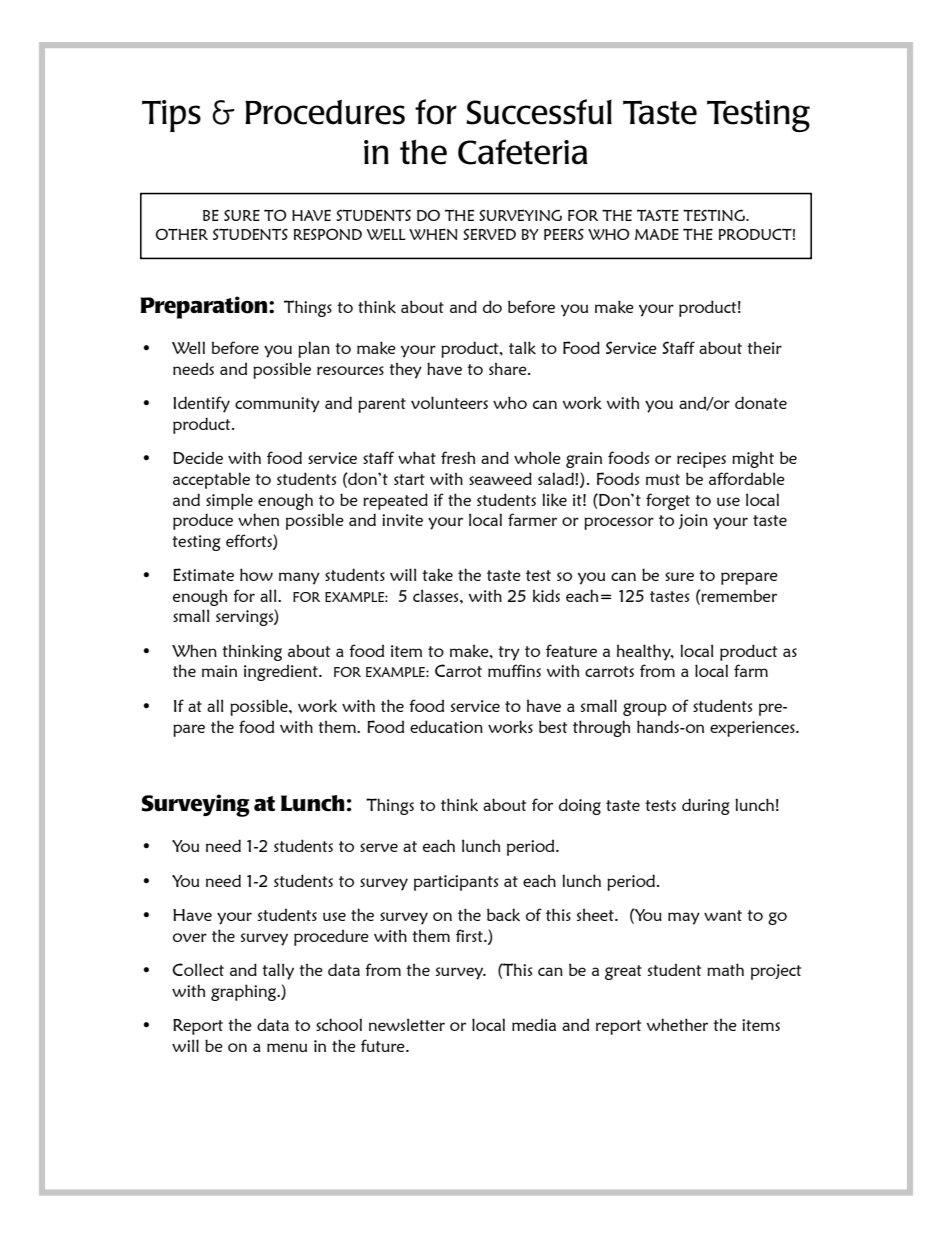 This screenshot has height=1233, width=952. What do you see at coordinates (446, 726) in the screenshot?
I see `education` at bounding box center [446, 726].
